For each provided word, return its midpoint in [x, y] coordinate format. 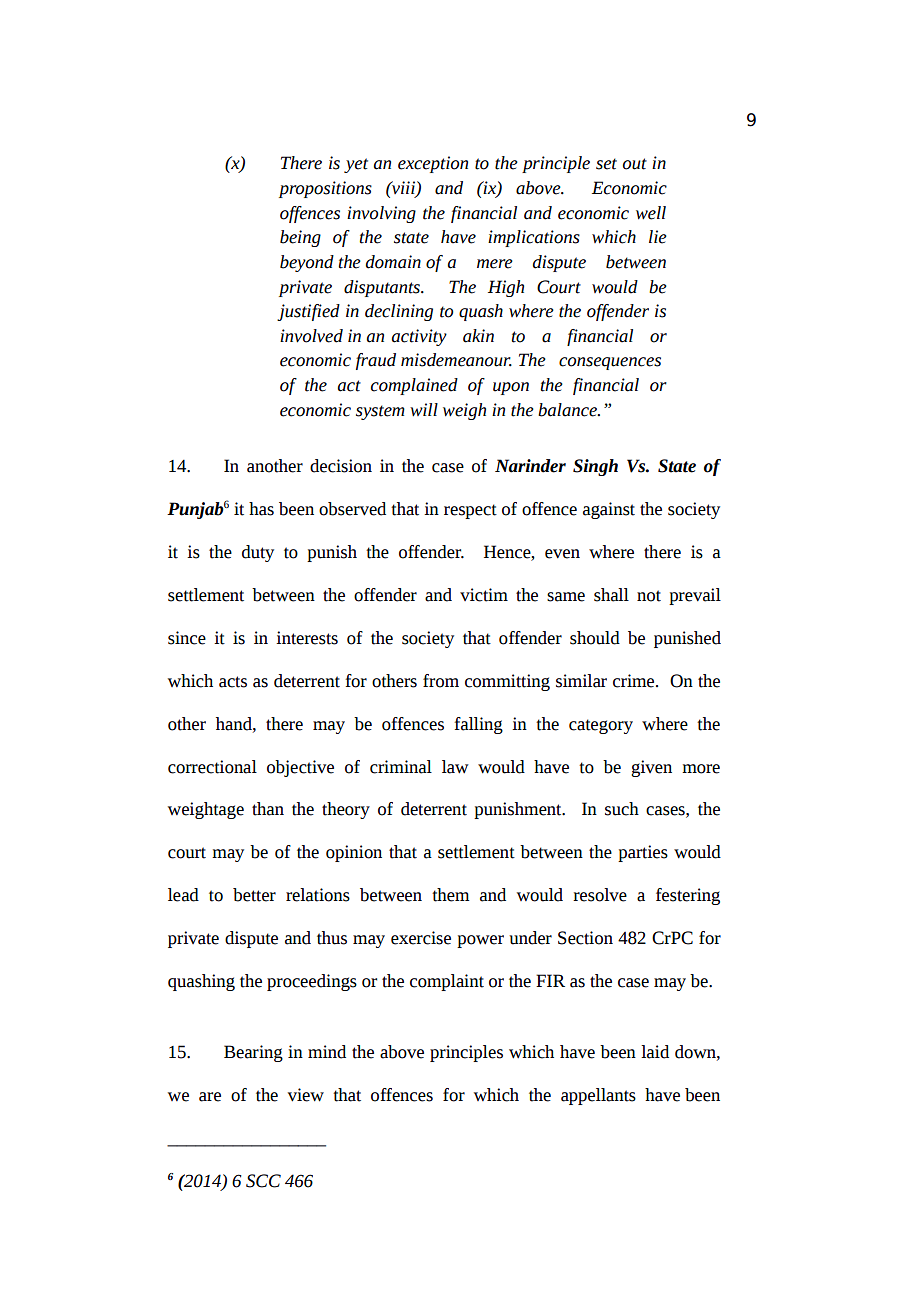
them [450, 895]
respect [470, 511]
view [306, 1095]
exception [433, 164]
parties [643, 853]
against [609, 510]
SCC [263, 1181]
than [268, 809]
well [651, 213]
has [261, 509]
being [300, 238]
